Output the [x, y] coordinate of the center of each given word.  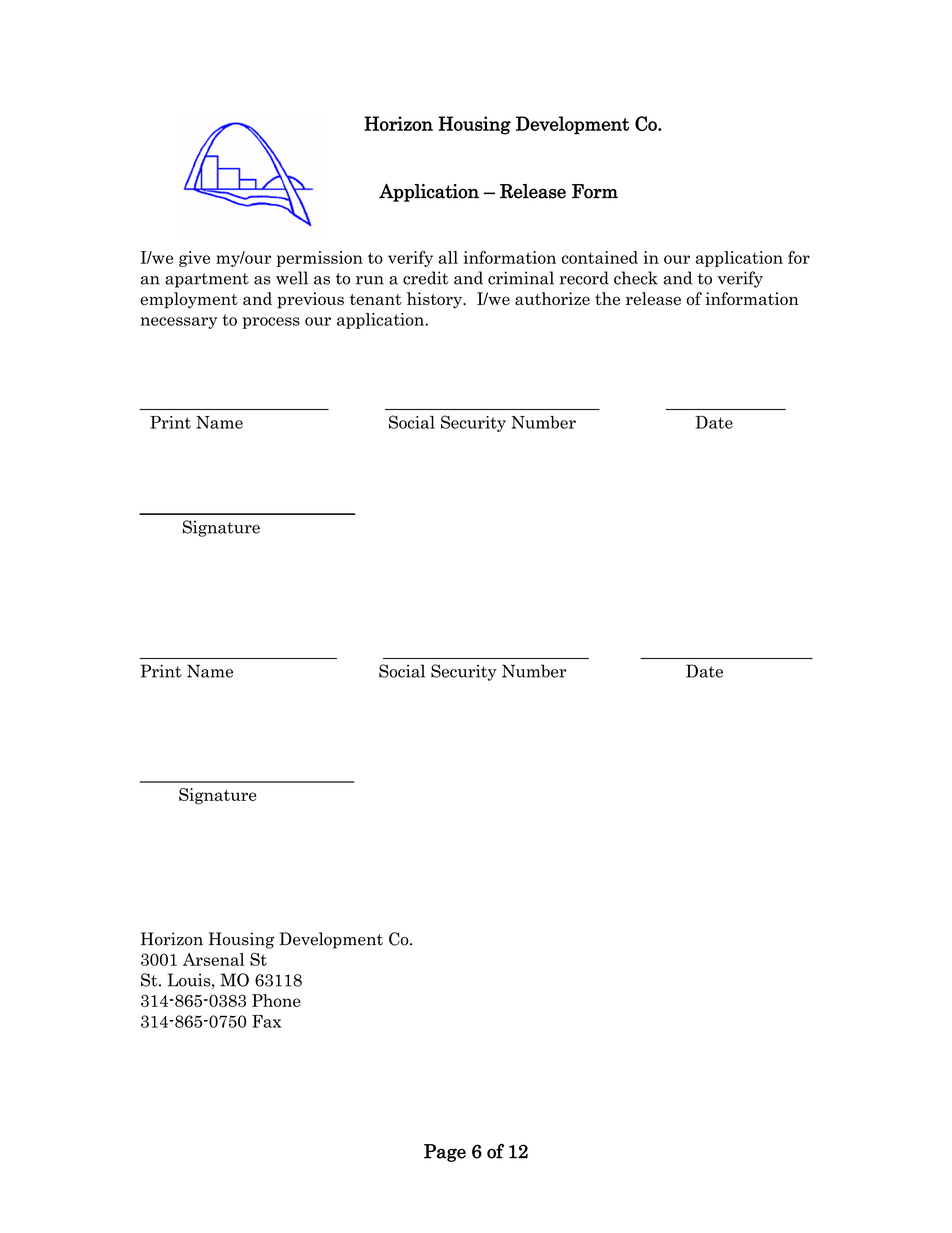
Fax [266, 1021]
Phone [276, 1000]
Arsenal [213, 959]
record [584, 278]
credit [426, 278]
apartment [207, 280]
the [607, 299]
